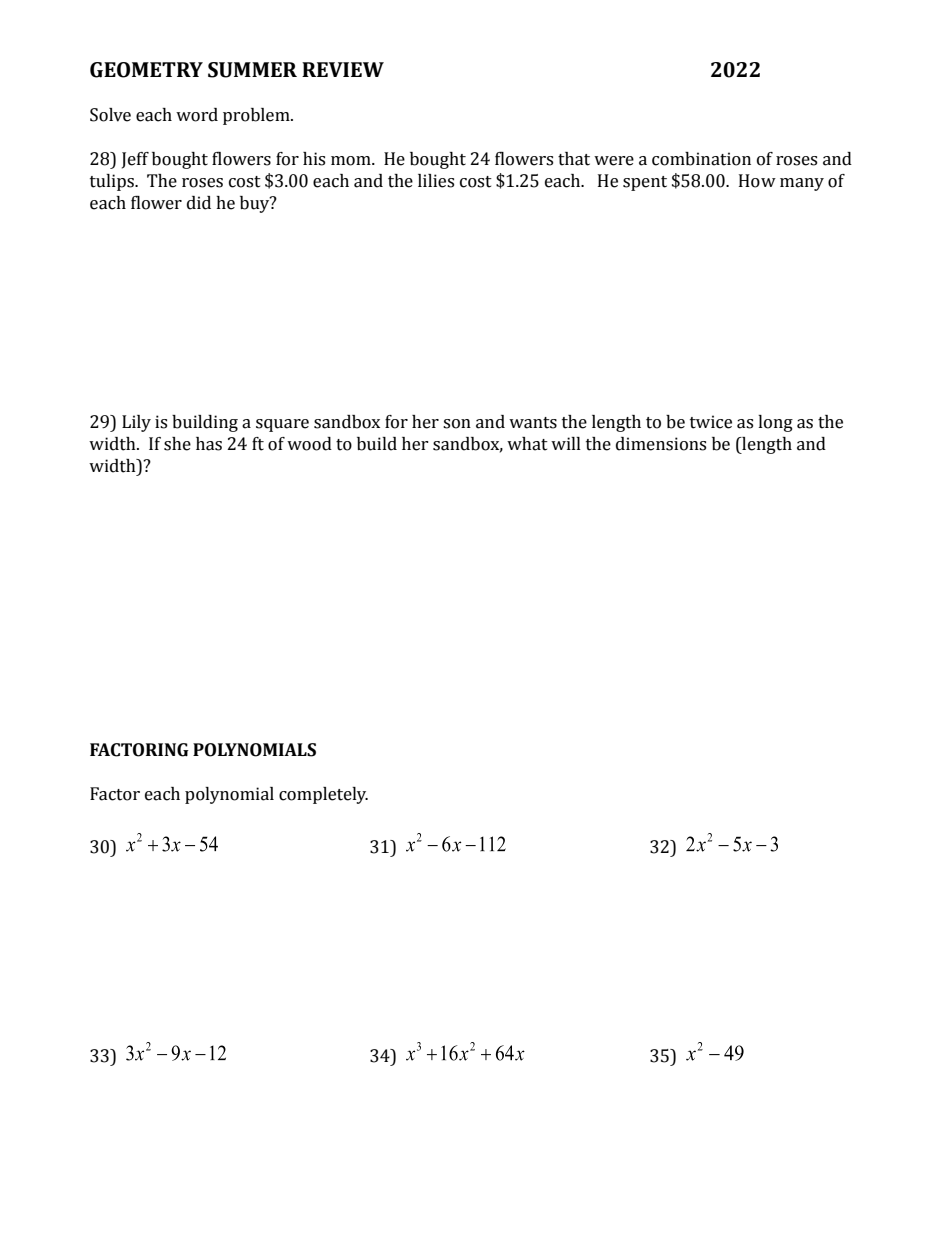 The image size is (952, 1233). What do you see at coordinates (701, 159) in the page?
I see `combination` at bounding box center [701, 159].
